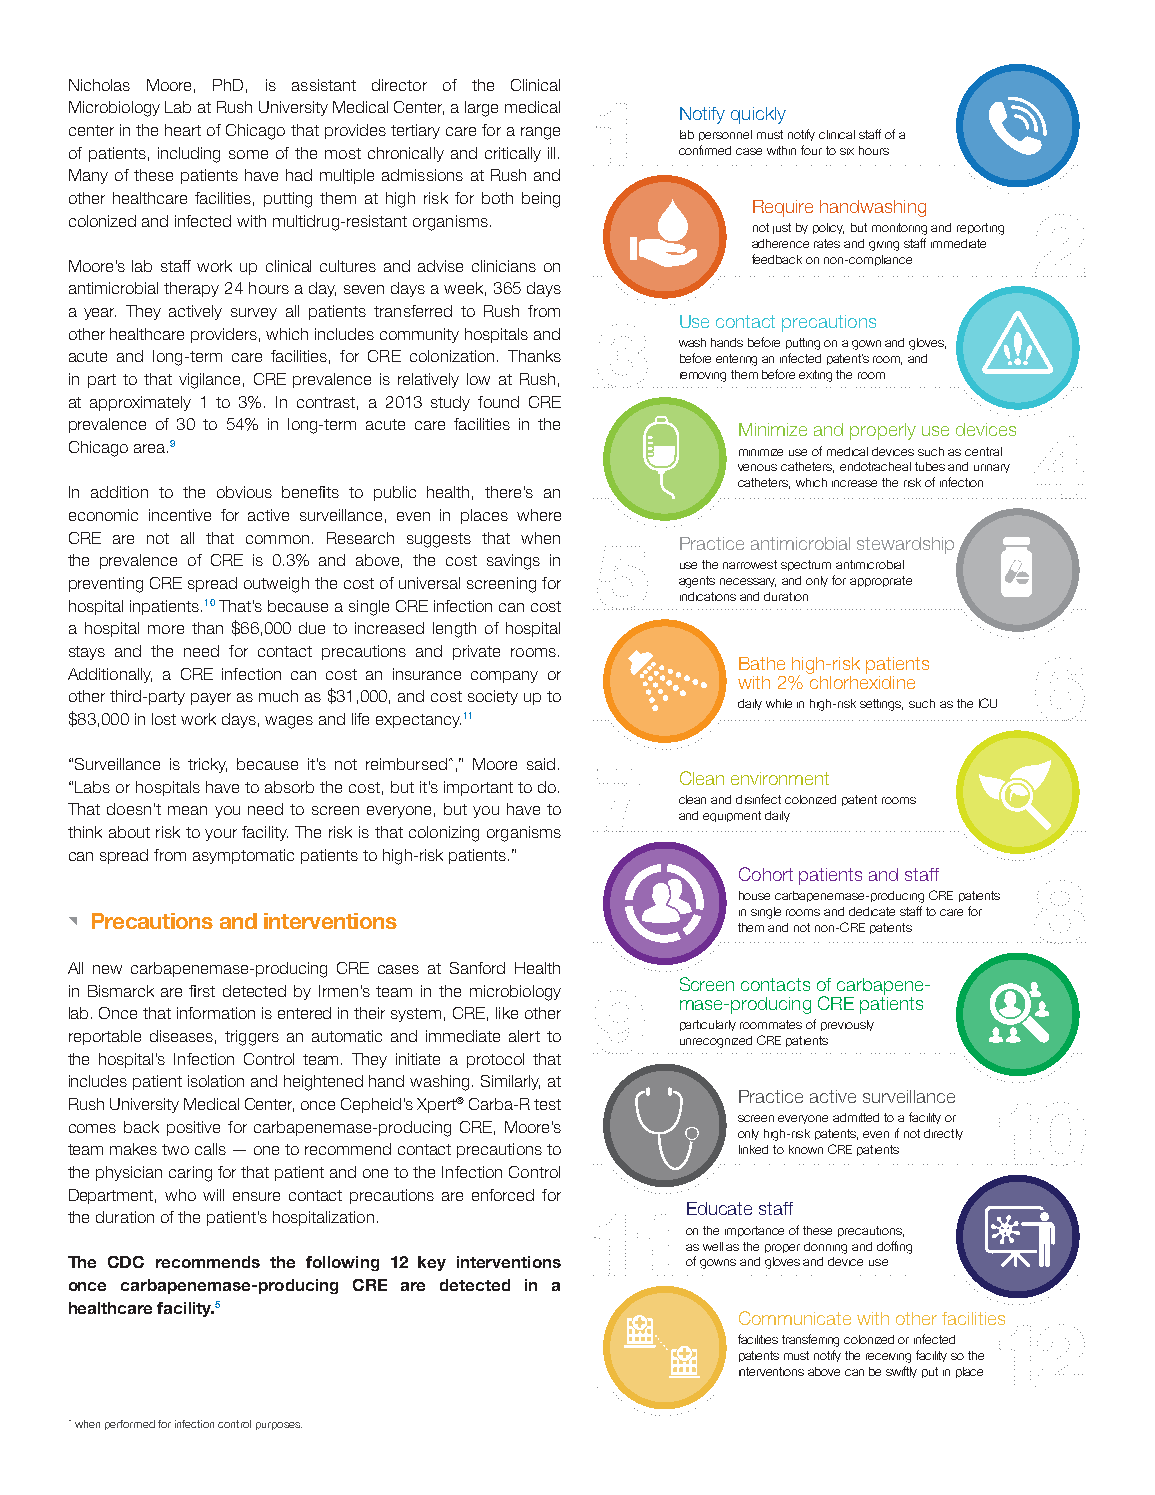 This document has width=1155, height=1495. I want to click on six, so click(847, 151).
